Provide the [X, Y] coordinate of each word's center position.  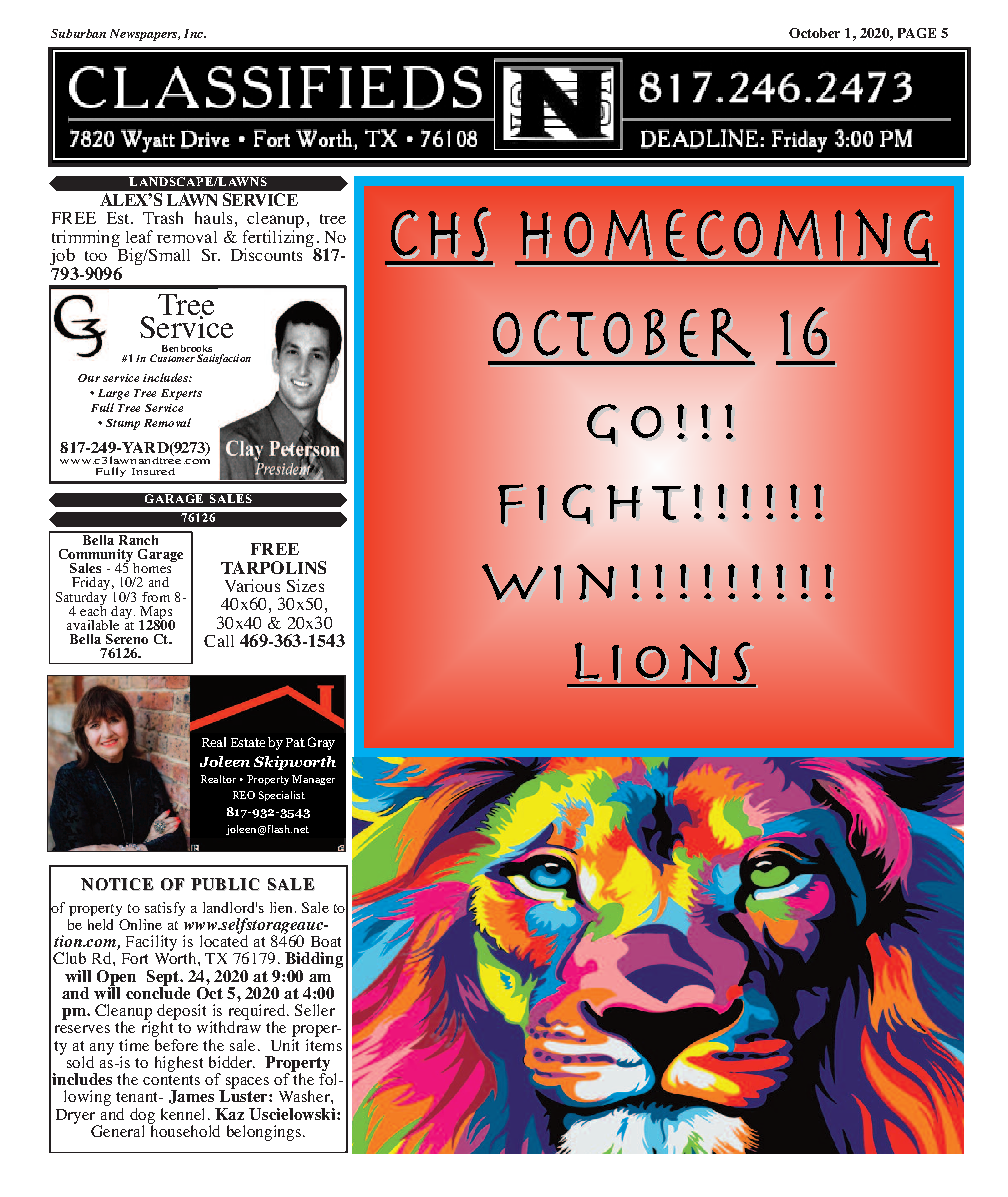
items [324, 1043]
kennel [182, 1114]
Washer [305, 1096]
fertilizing [278, 239]
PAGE [917, 33]
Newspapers [144, 35]
